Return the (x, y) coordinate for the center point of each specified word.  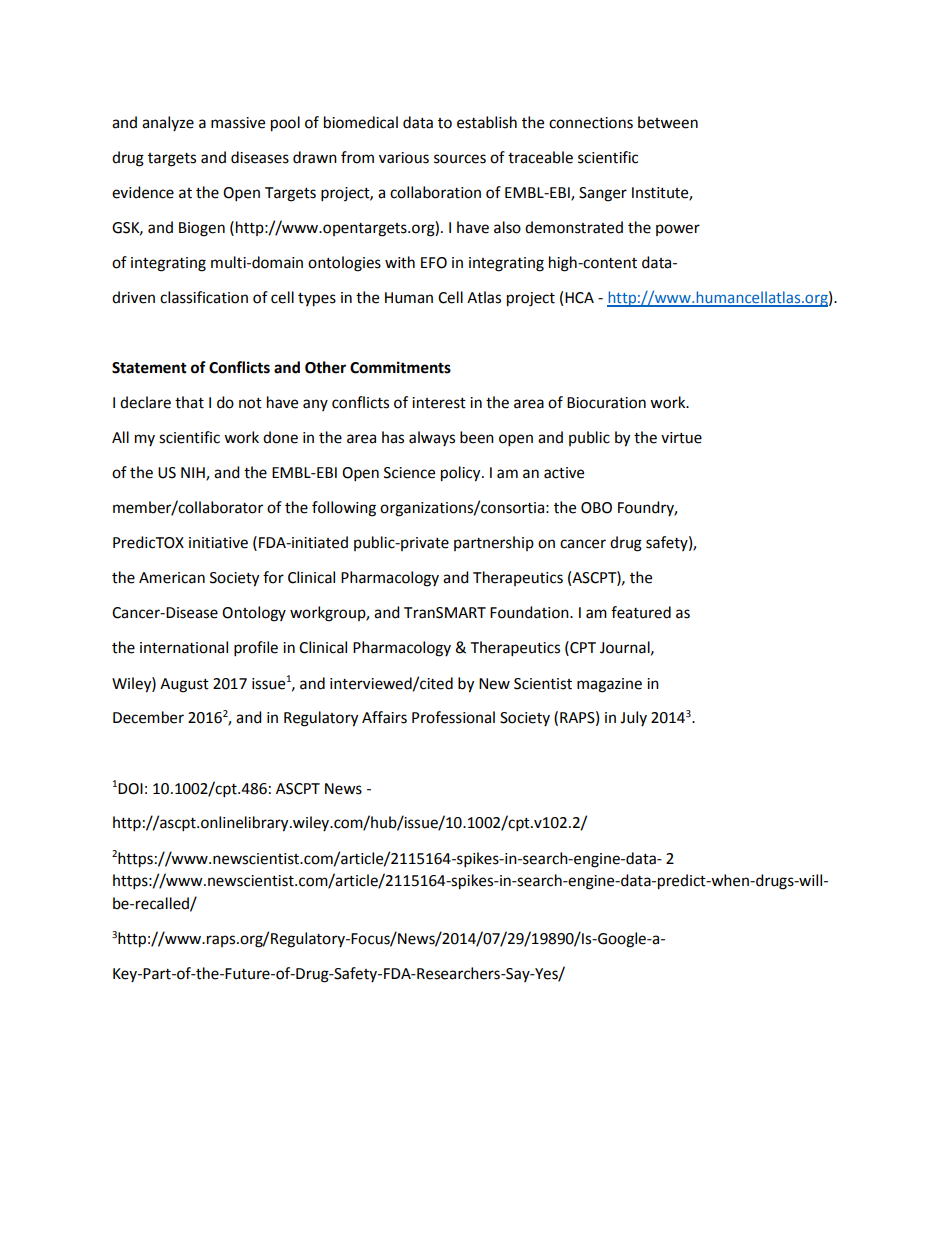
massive (238, 123)
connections (591, 123)
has (393, 437)
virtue (681, 438)
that (189, 402)
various (404, 158)
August (184, 685)
